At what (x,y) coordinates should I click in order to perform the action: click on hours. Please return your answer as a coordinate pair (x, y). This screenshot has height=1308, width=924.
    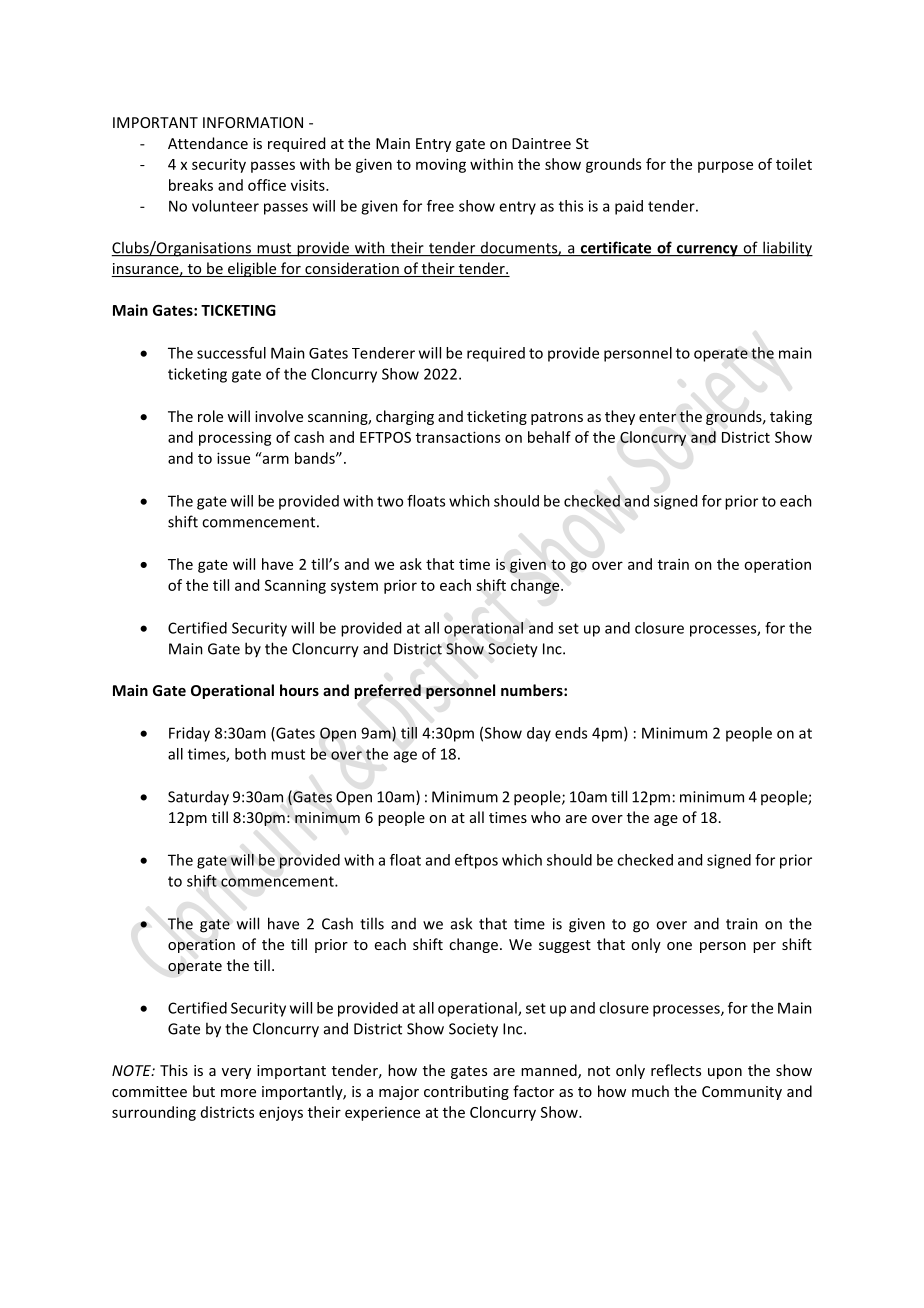
    Looking at the image, I should click on (299, 690).
